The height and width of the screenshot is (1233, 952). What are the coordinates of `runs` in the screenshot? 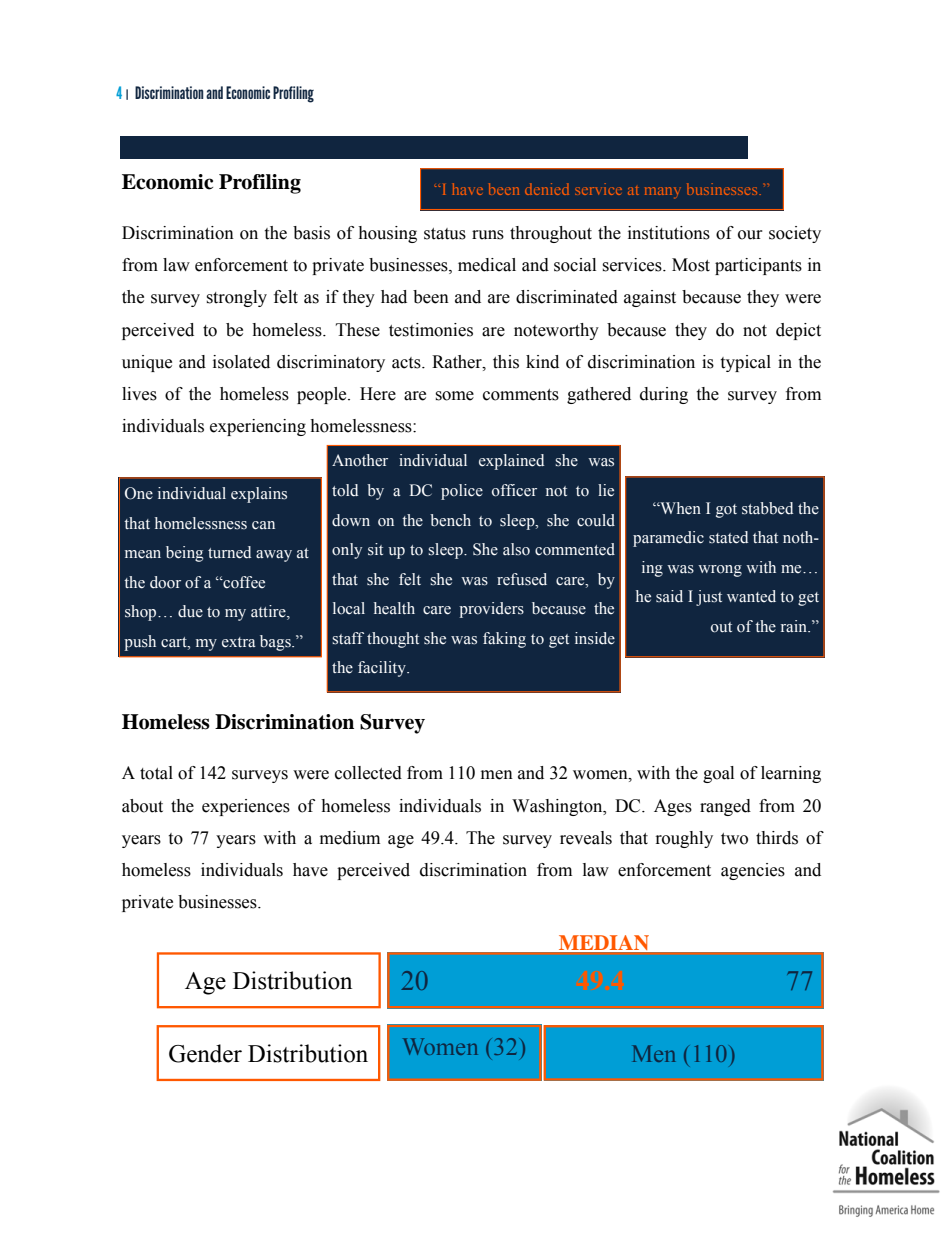 It's located at (488, 235).
